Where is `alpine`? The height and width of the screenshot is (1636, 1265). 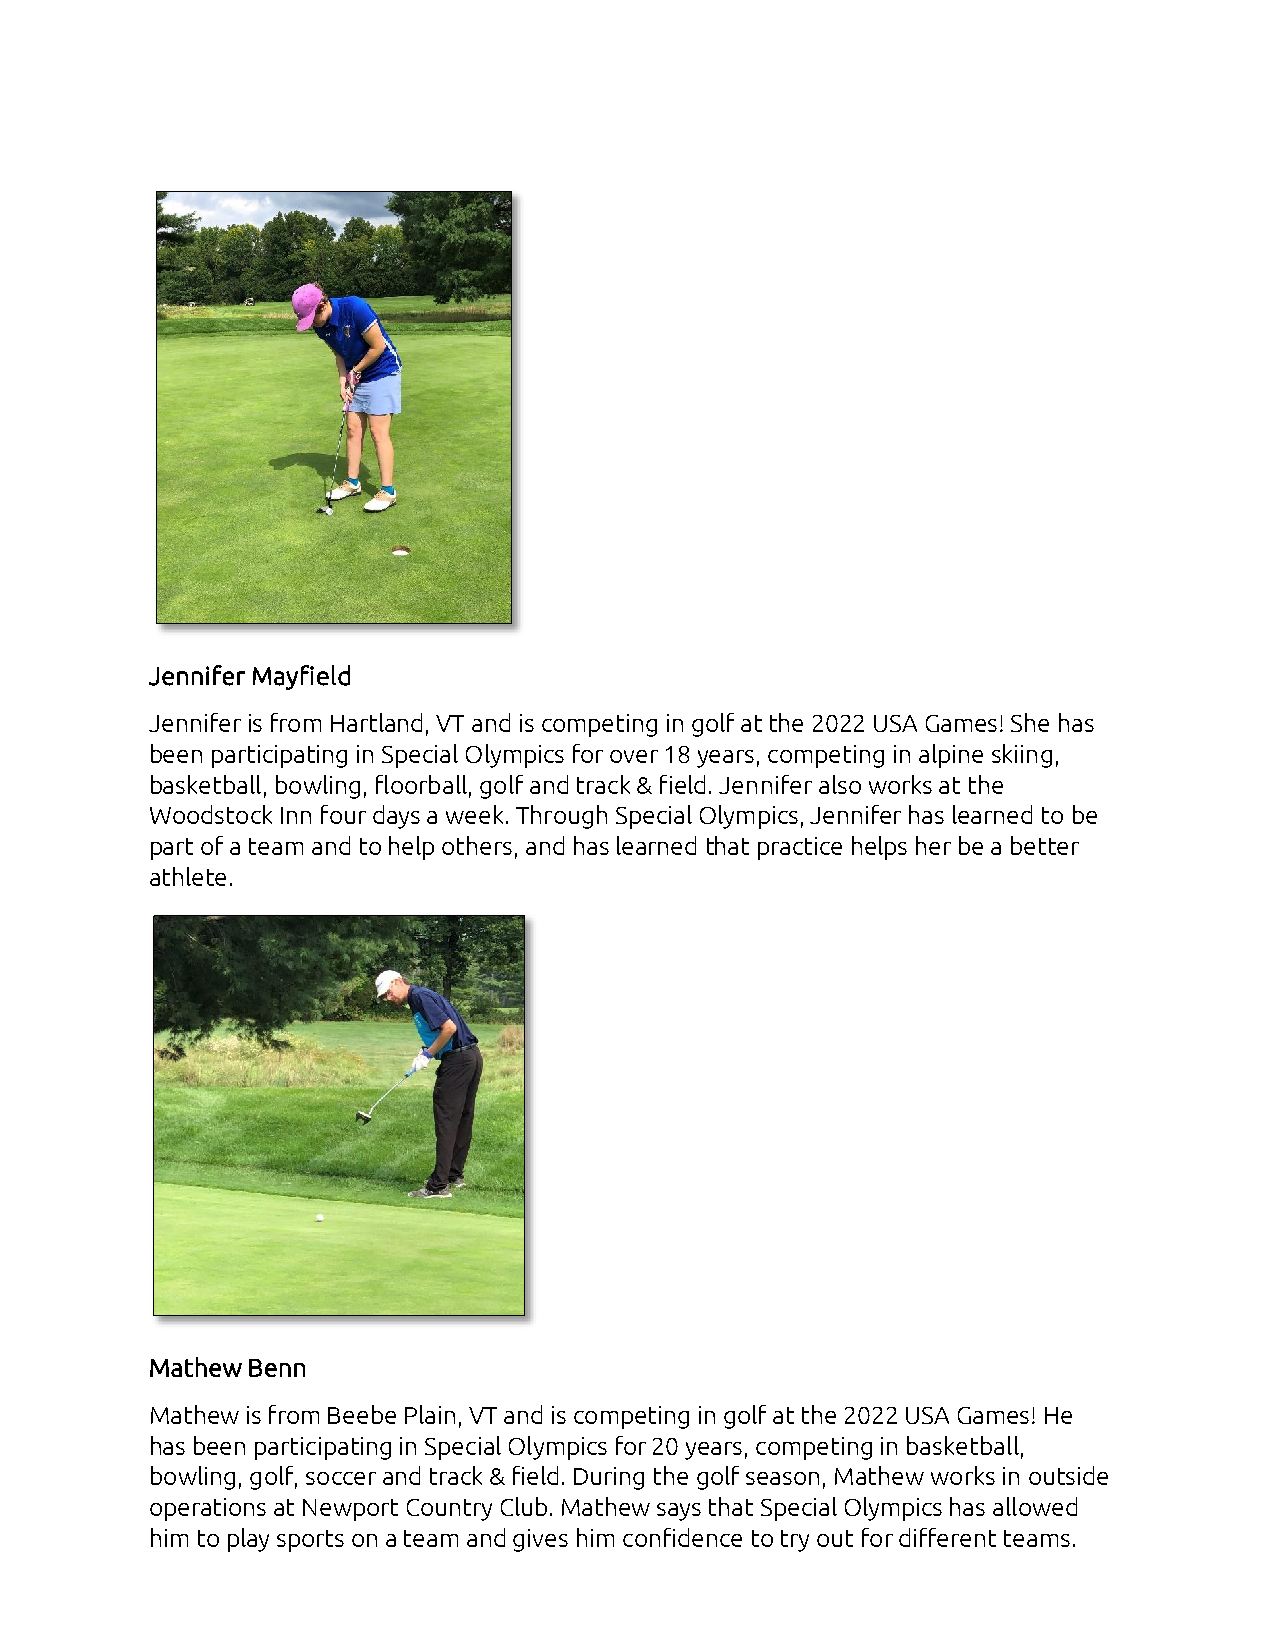
alpine is located at coordinates (951, 756).
